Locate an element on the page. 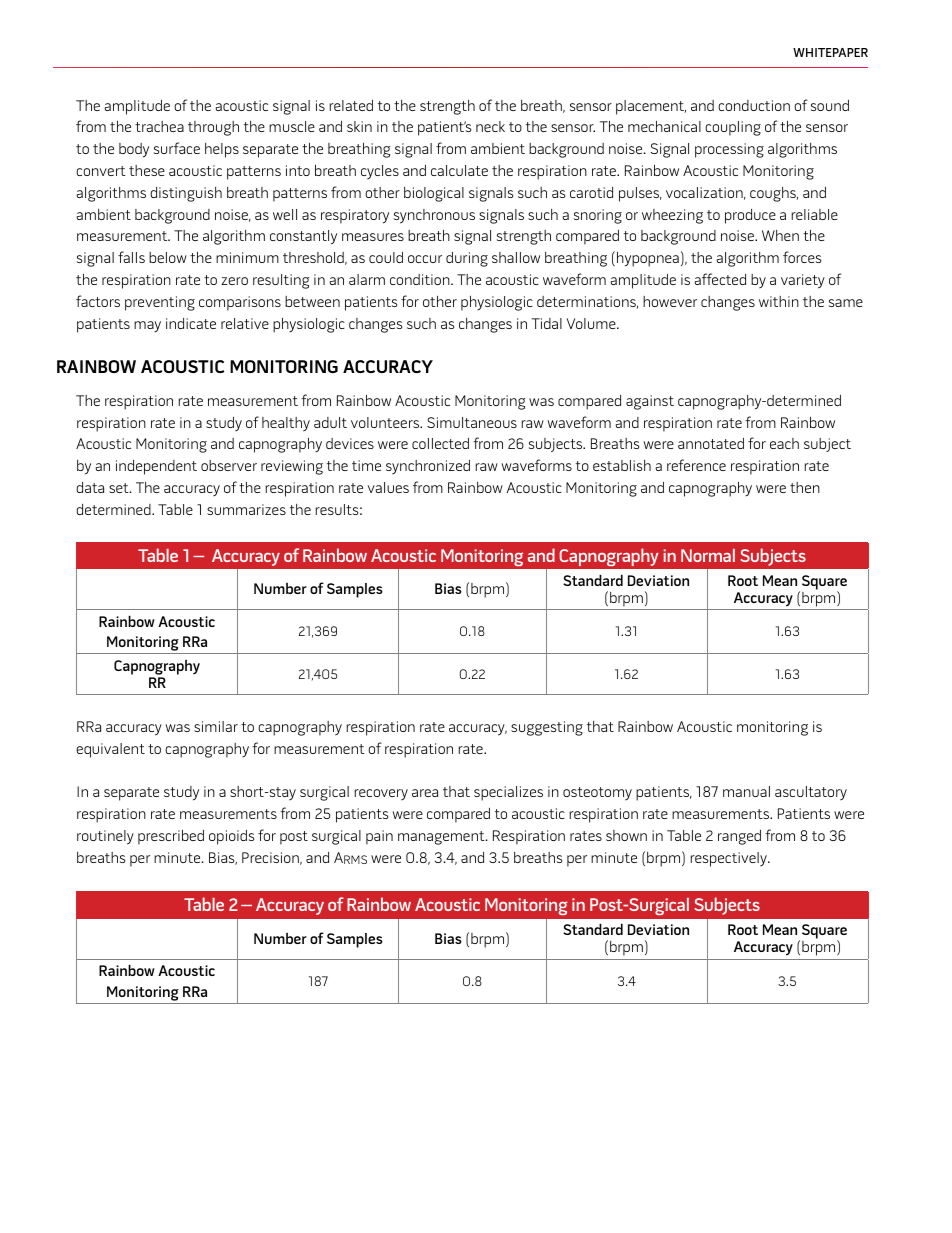 Image resolution: width=952 pixels, height=1233 pixels. trachea is located at coordinates (159, 126).
